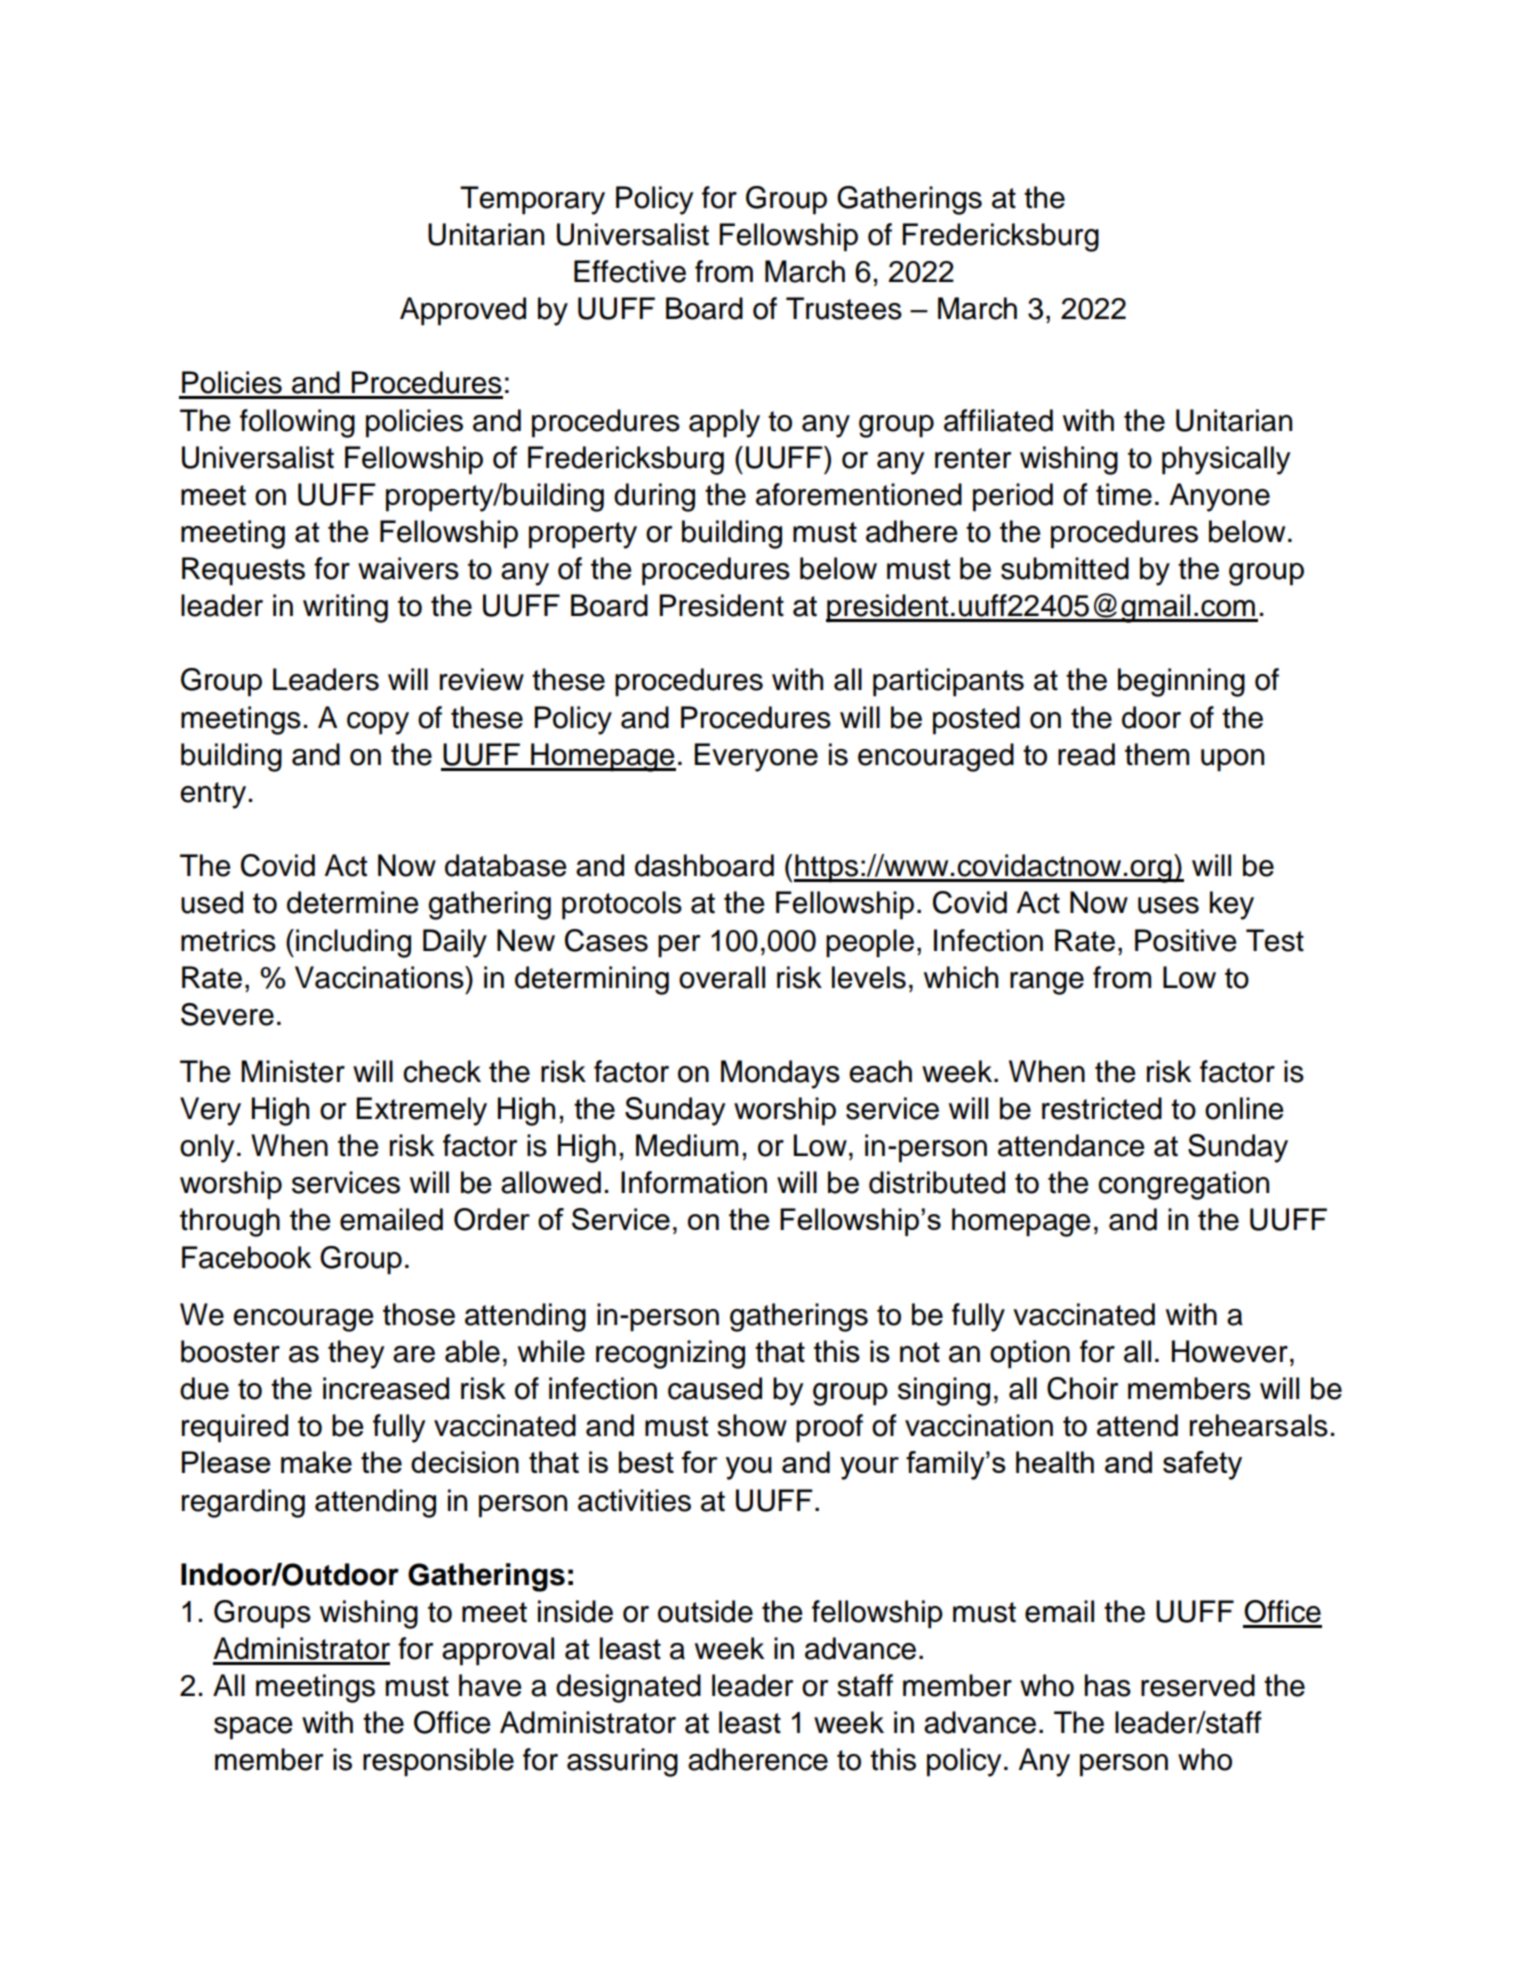 This screenshot has width=1527, height=1975. Describe the element at coordinates (253, 1728) in the screenshot. I see `space` at that location.
